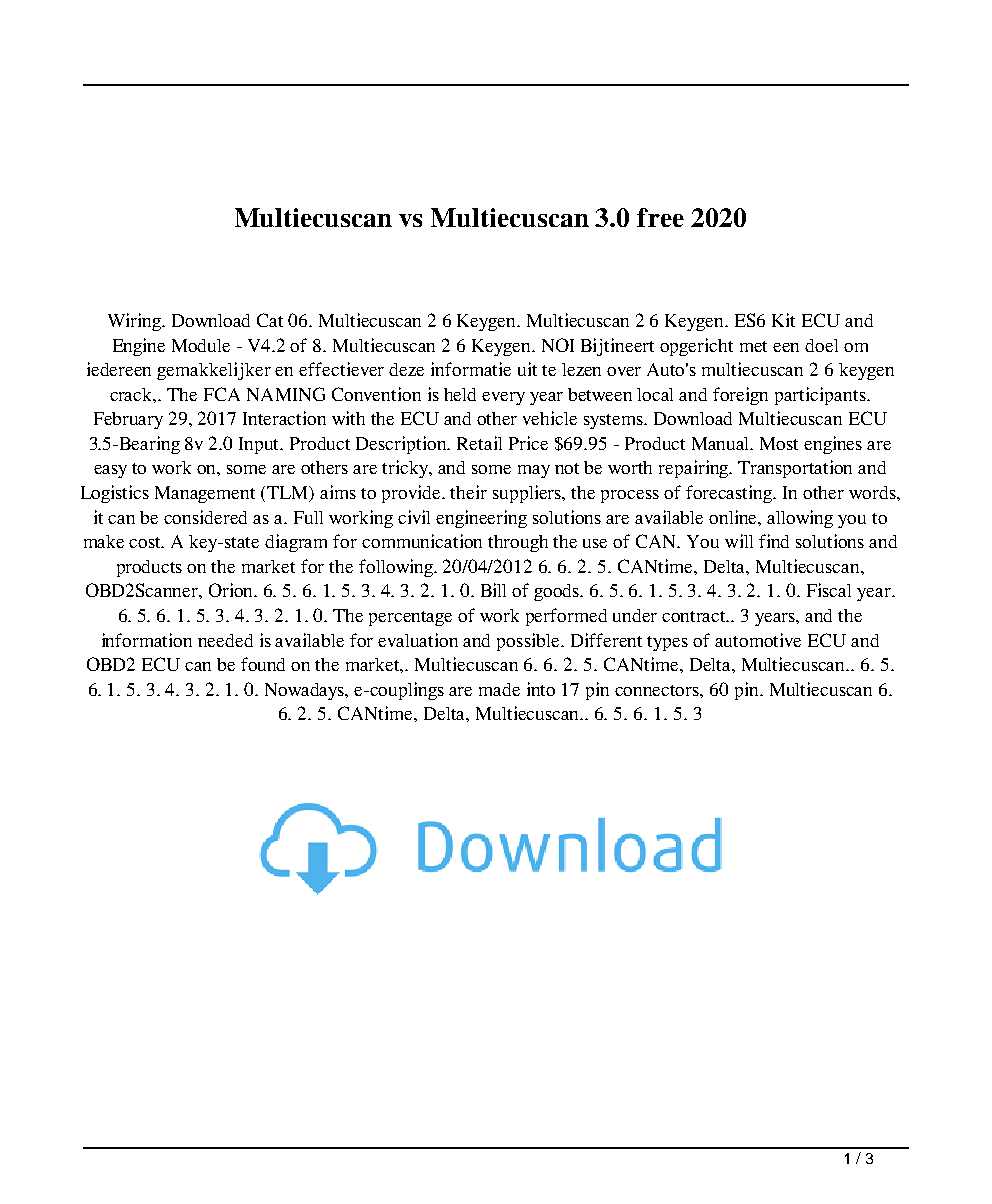 This screenshot has height=1204, width=992. What do you see at coordinates (753, 346) in the screenshot?
I see `met` at bounding box center [753, 346].
